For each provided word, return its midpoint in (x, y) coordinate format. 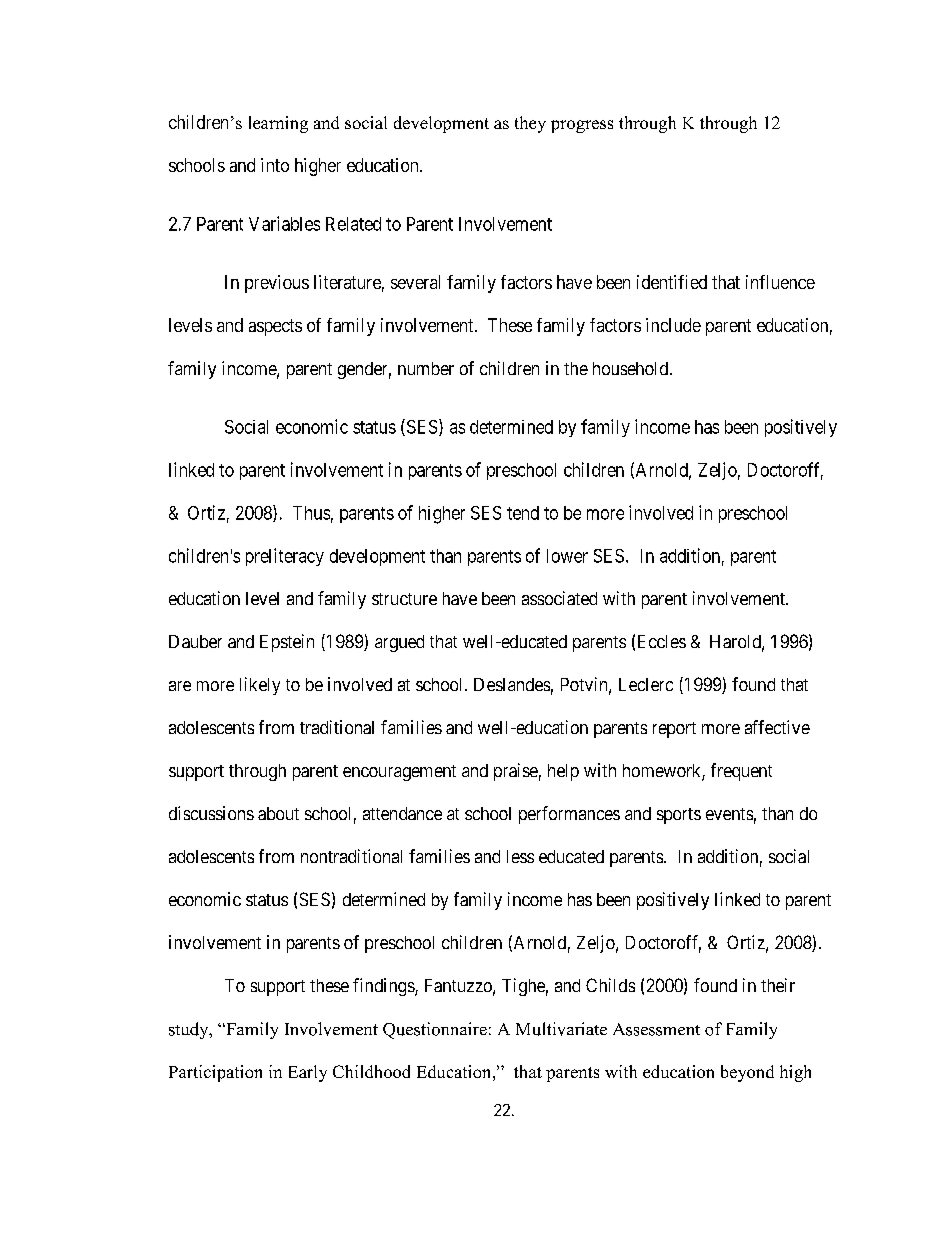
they (530, 124)
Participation (215, 1073)
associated (559, 598)
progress (582, 126)
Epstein (287, 643)
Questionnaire (435, 1030)
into (275, 165)
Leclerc (646, 684)
